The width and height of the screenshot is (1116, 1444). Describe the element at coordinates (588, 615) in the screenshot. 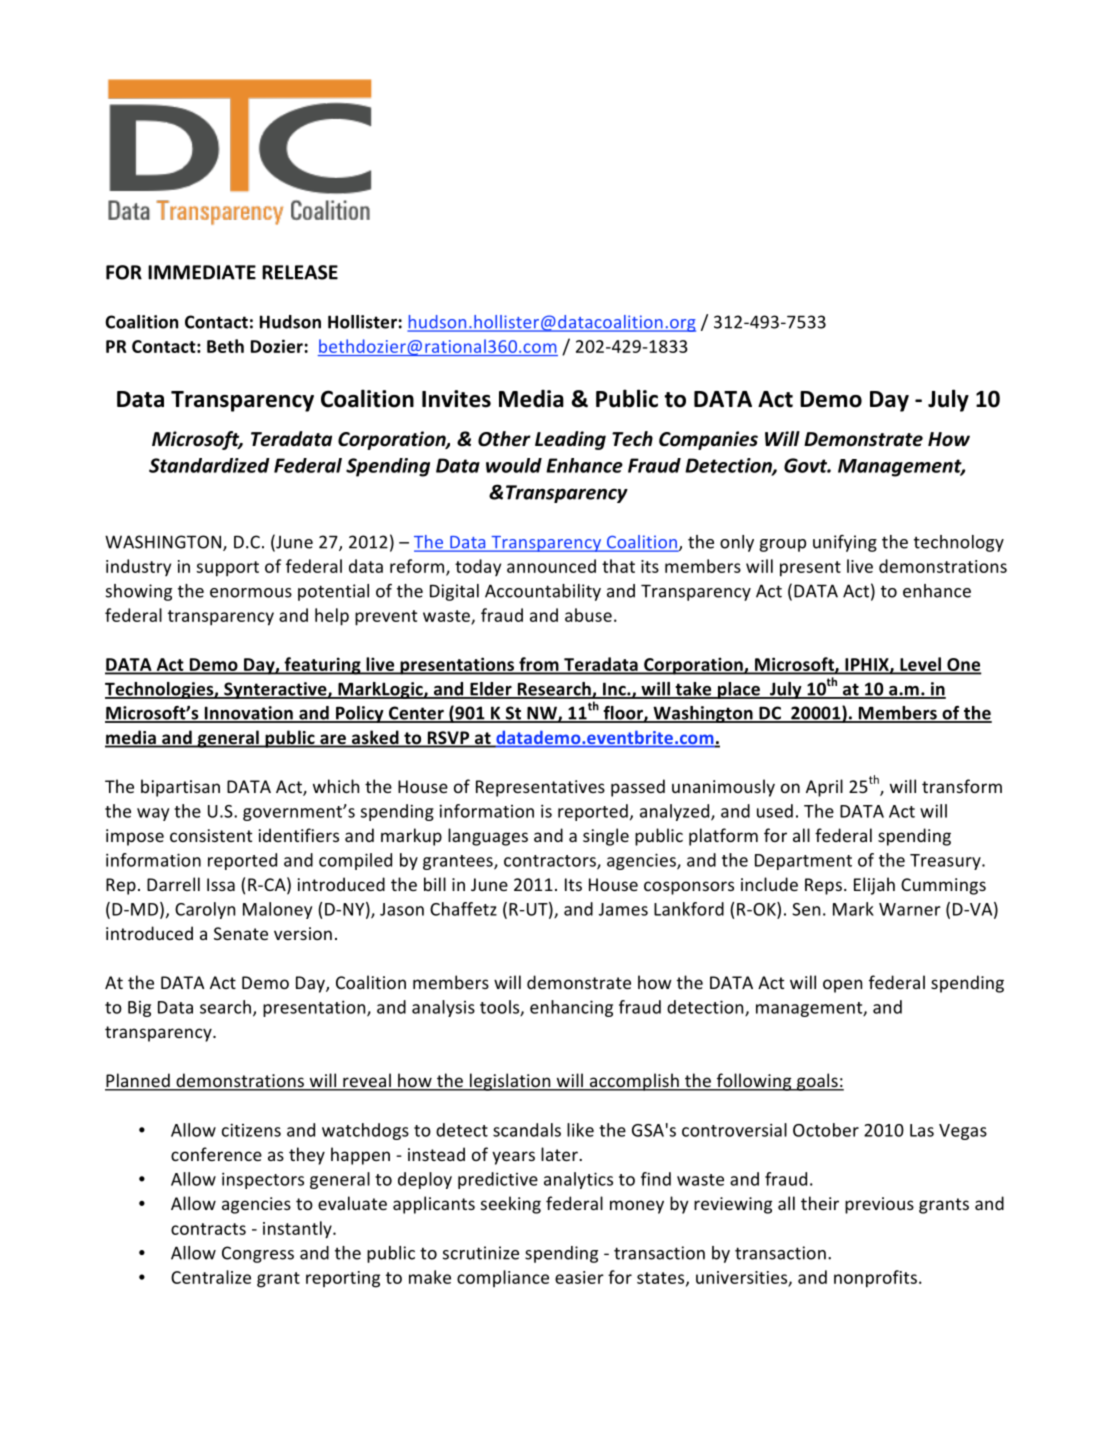

I see `abuse` at that location.
